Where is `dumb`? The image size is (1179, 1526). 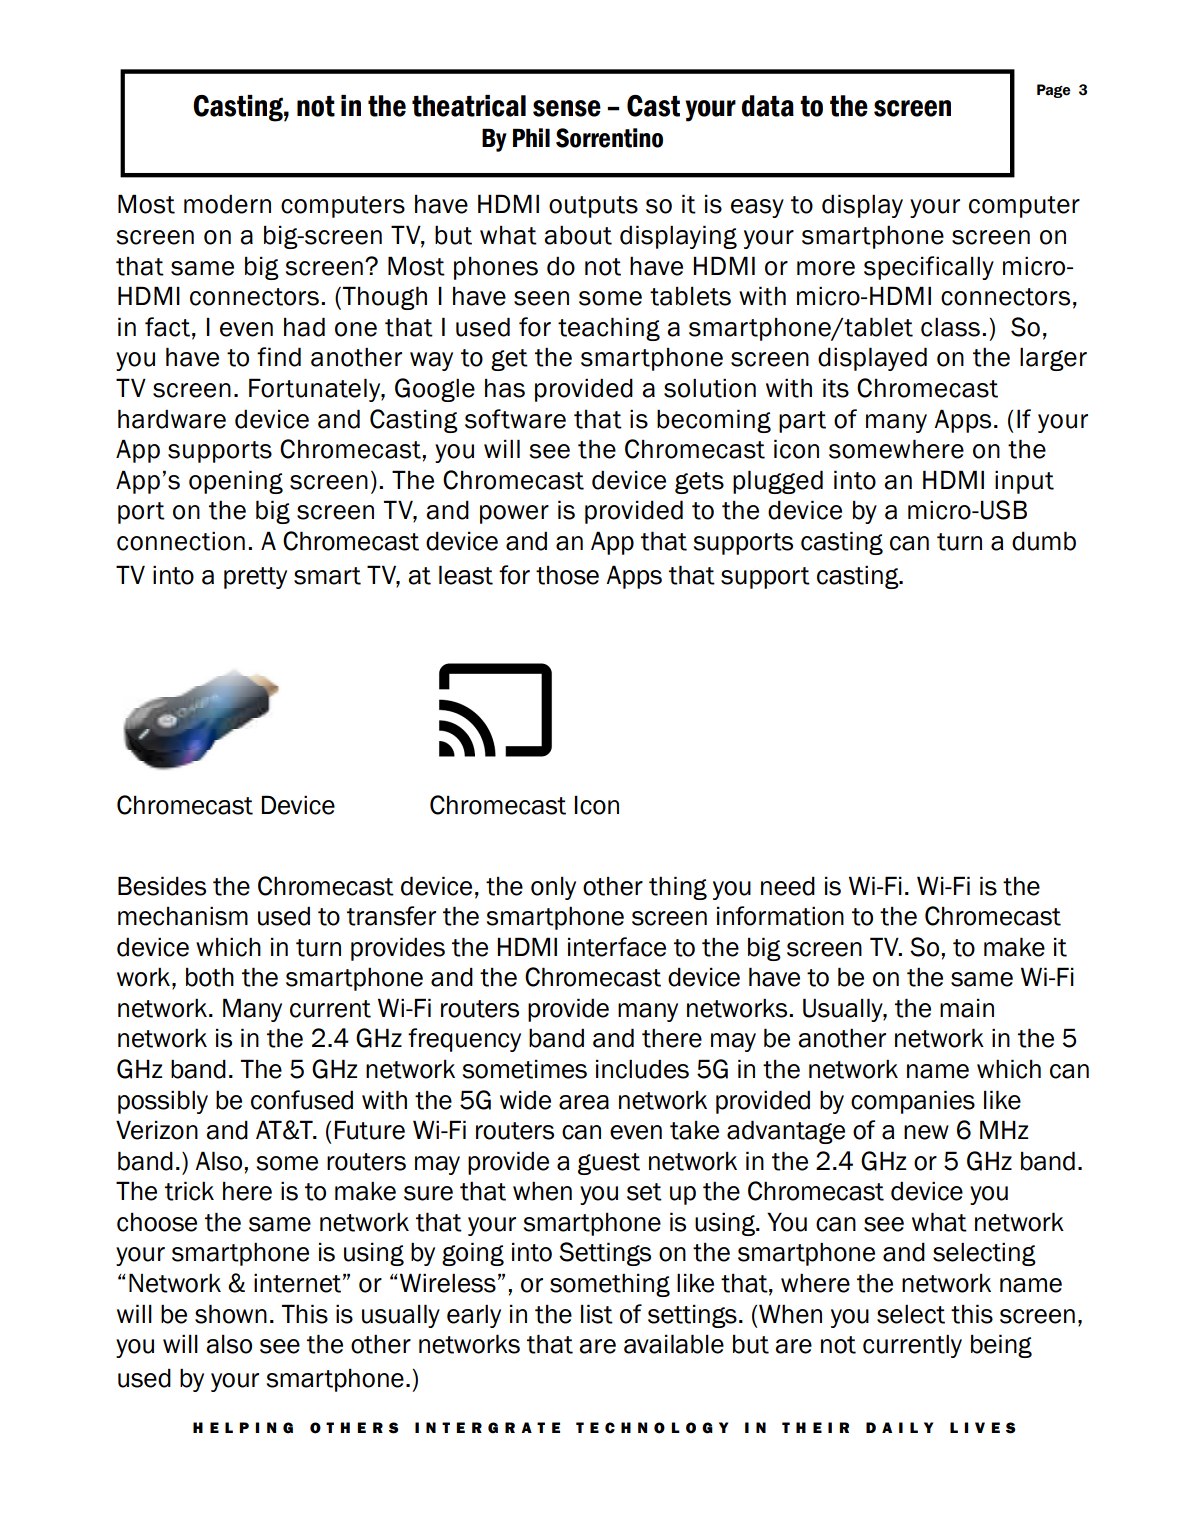
dumb is located at coordinates (1044, 541).
